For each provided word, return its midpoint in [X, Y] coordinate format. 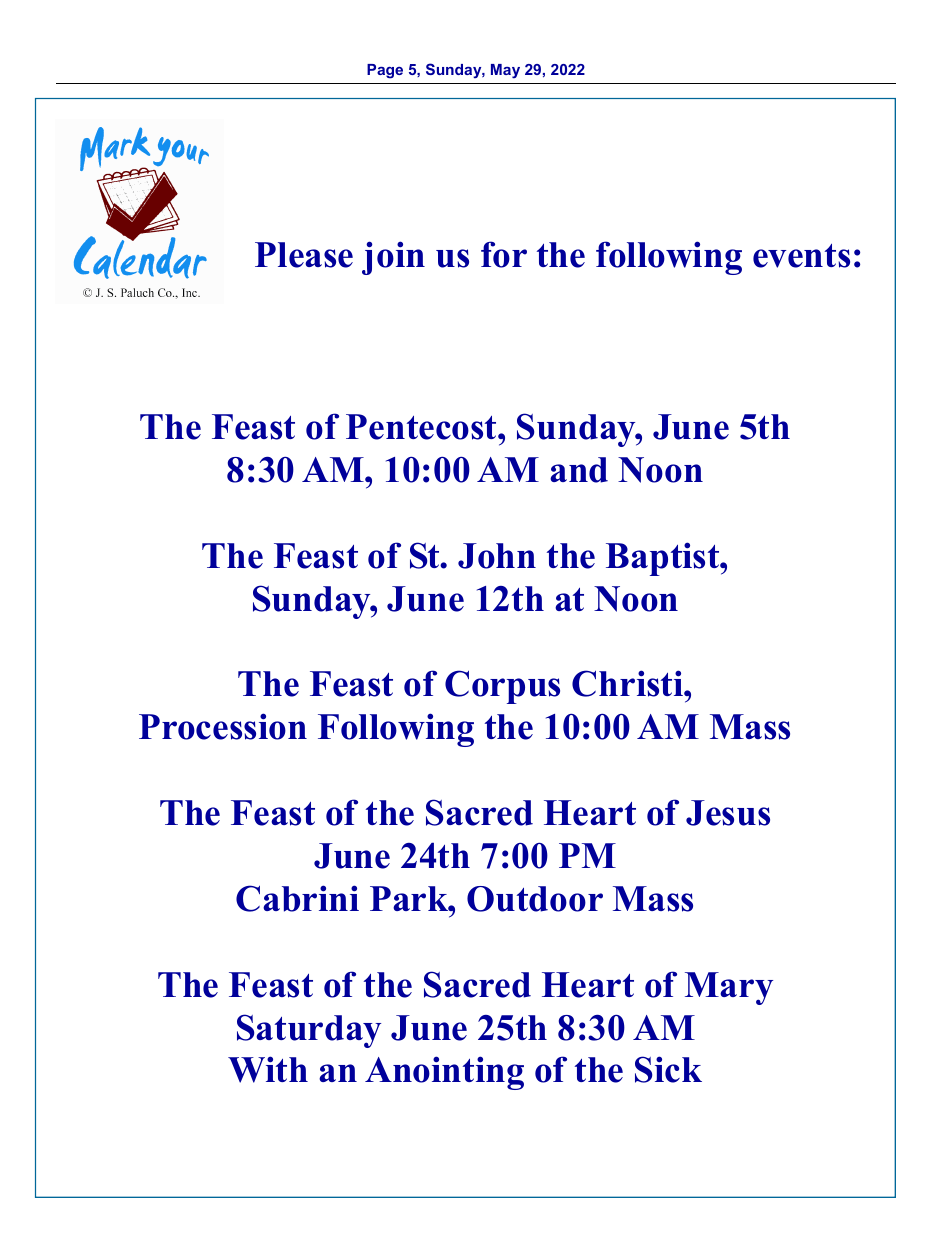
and [579, 470]
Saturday [309, 1031]
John [497, 556]
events [801, 256]
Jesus [728, 813]
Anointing [444, 1073]
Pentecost [422, 427]
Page [385, 71]
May [505, 71]
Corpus [502, 687]
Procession [223, 726]
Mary [729, 988]
